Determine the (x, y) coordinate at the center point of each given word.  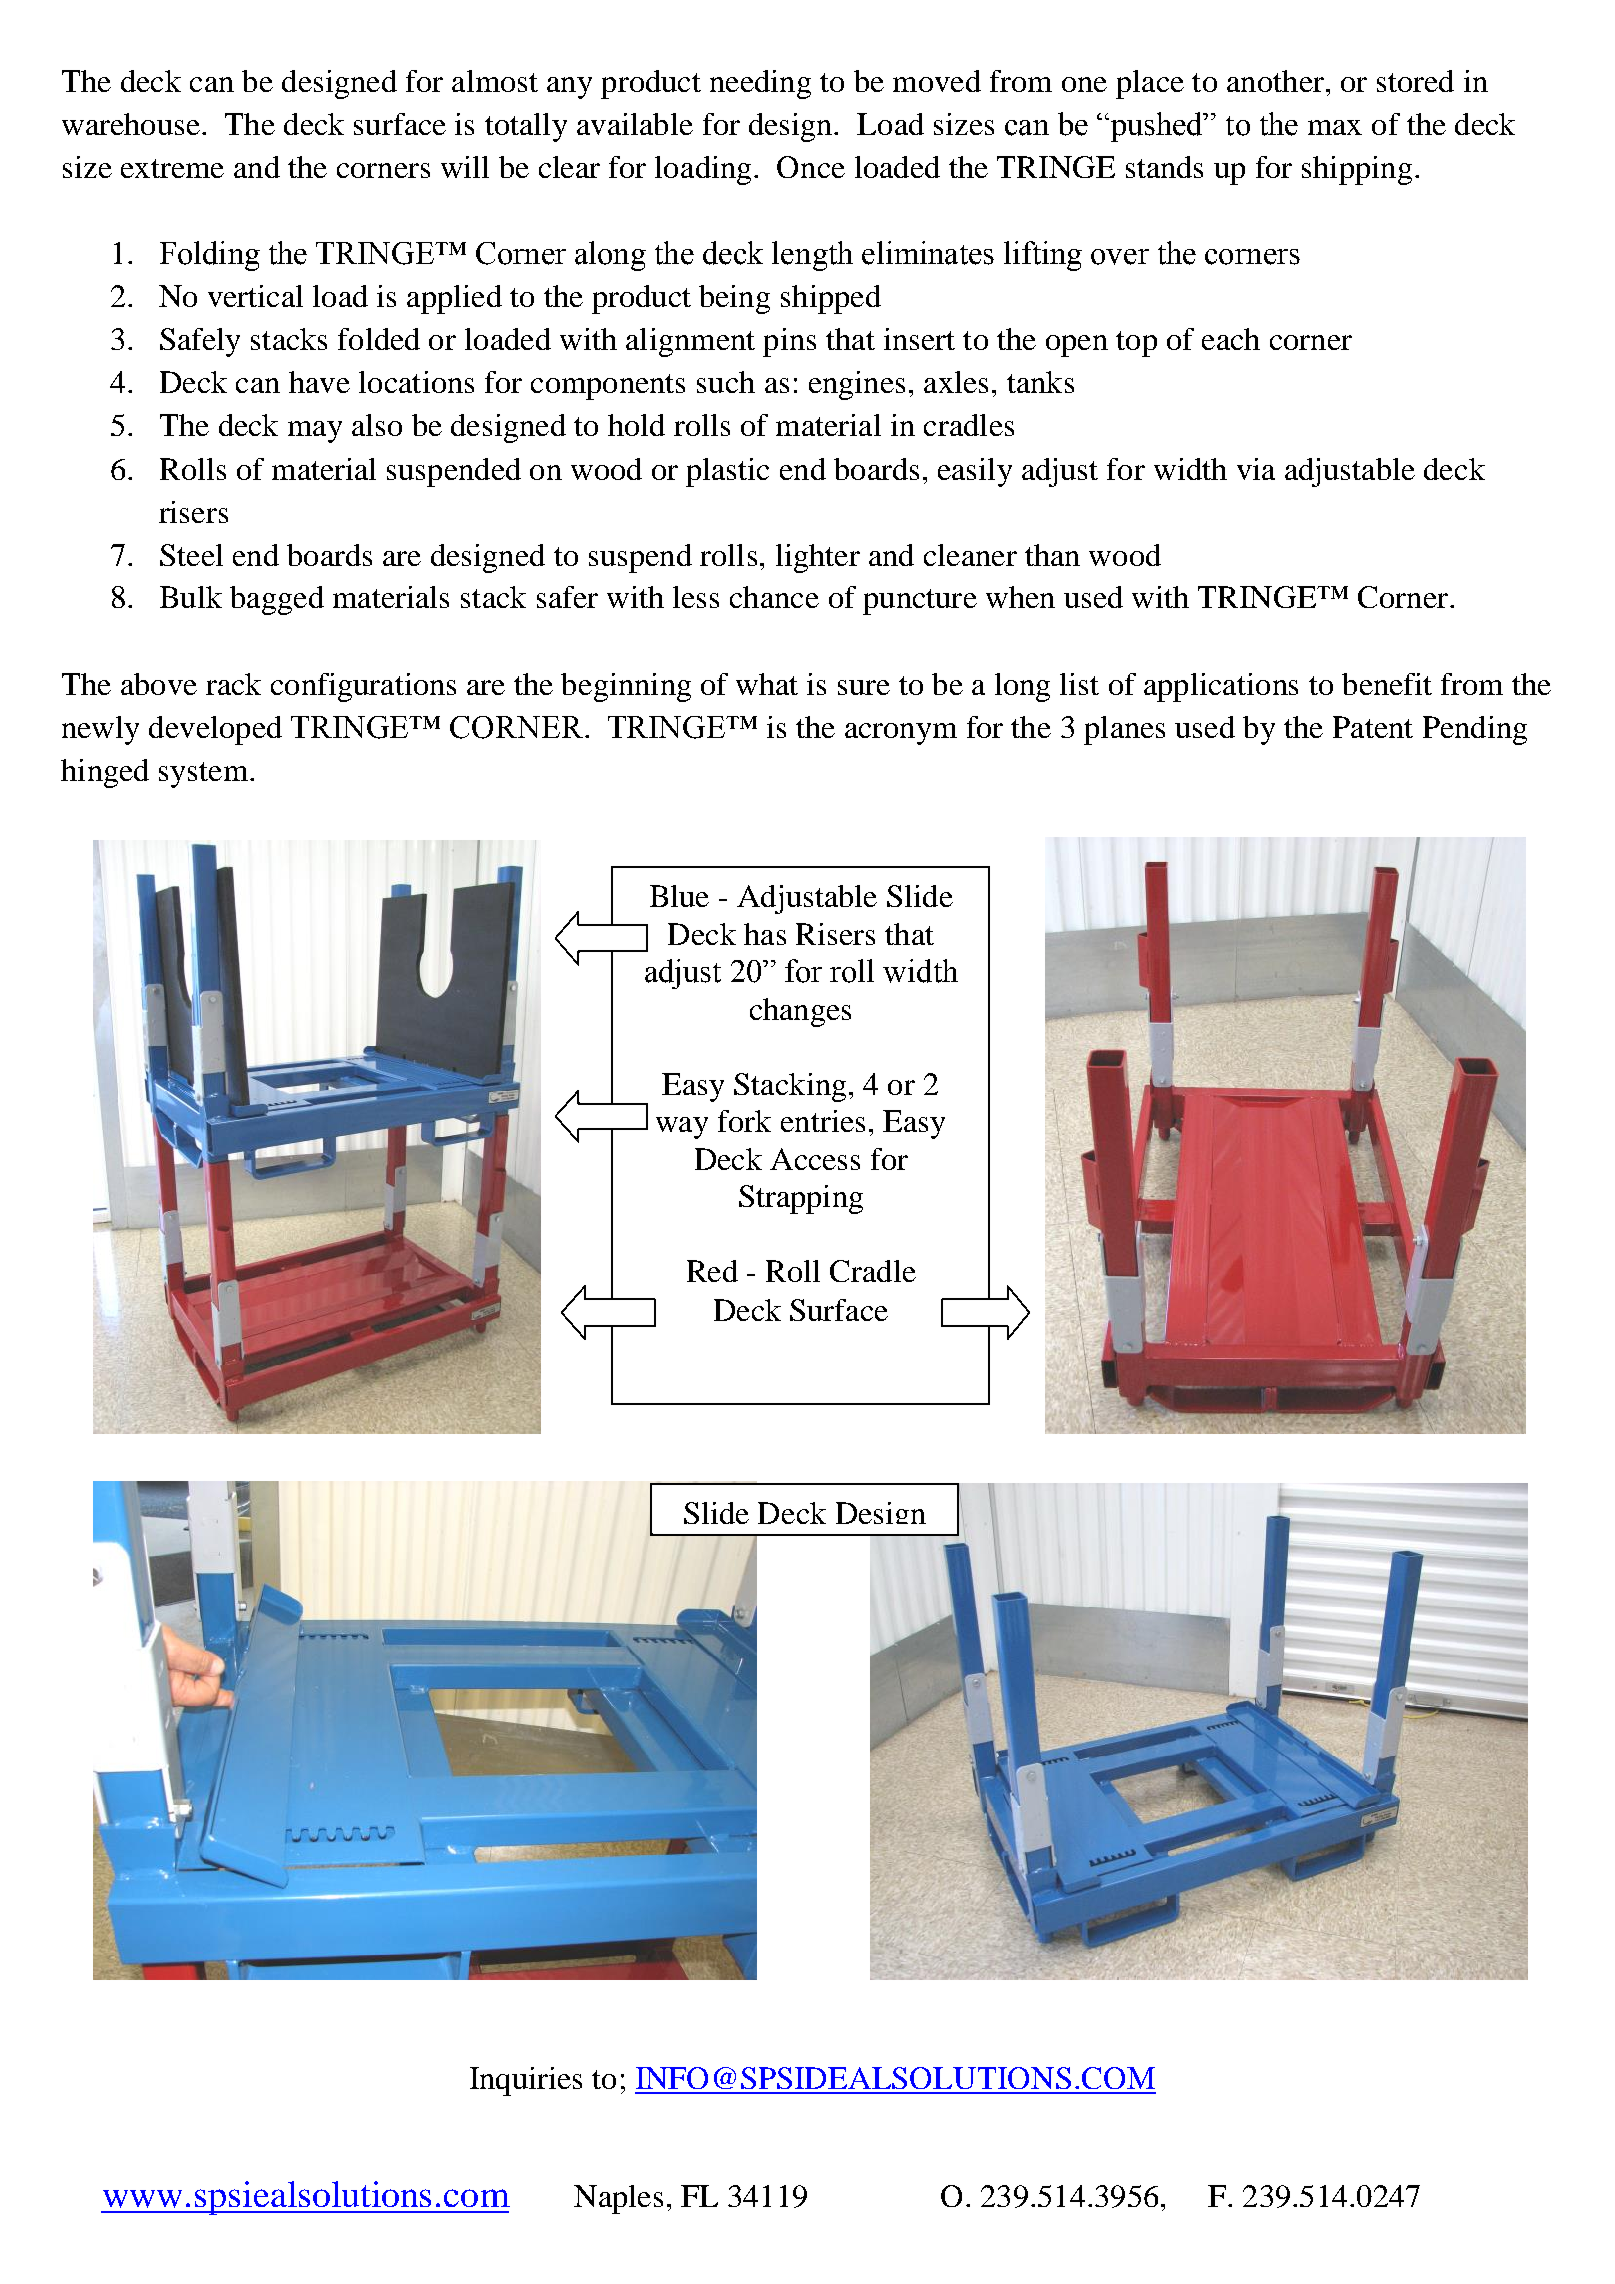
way (682, 1128)
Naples (618, 2199)
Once (811, 167)
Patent (1373, 727)
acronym (901, 734)
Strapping (801, 1199)
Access (815, 1159)
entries (823, 1121)
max (1335, 127)
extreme (172, 168)
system (203, 775)
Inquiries (526, 2081)
